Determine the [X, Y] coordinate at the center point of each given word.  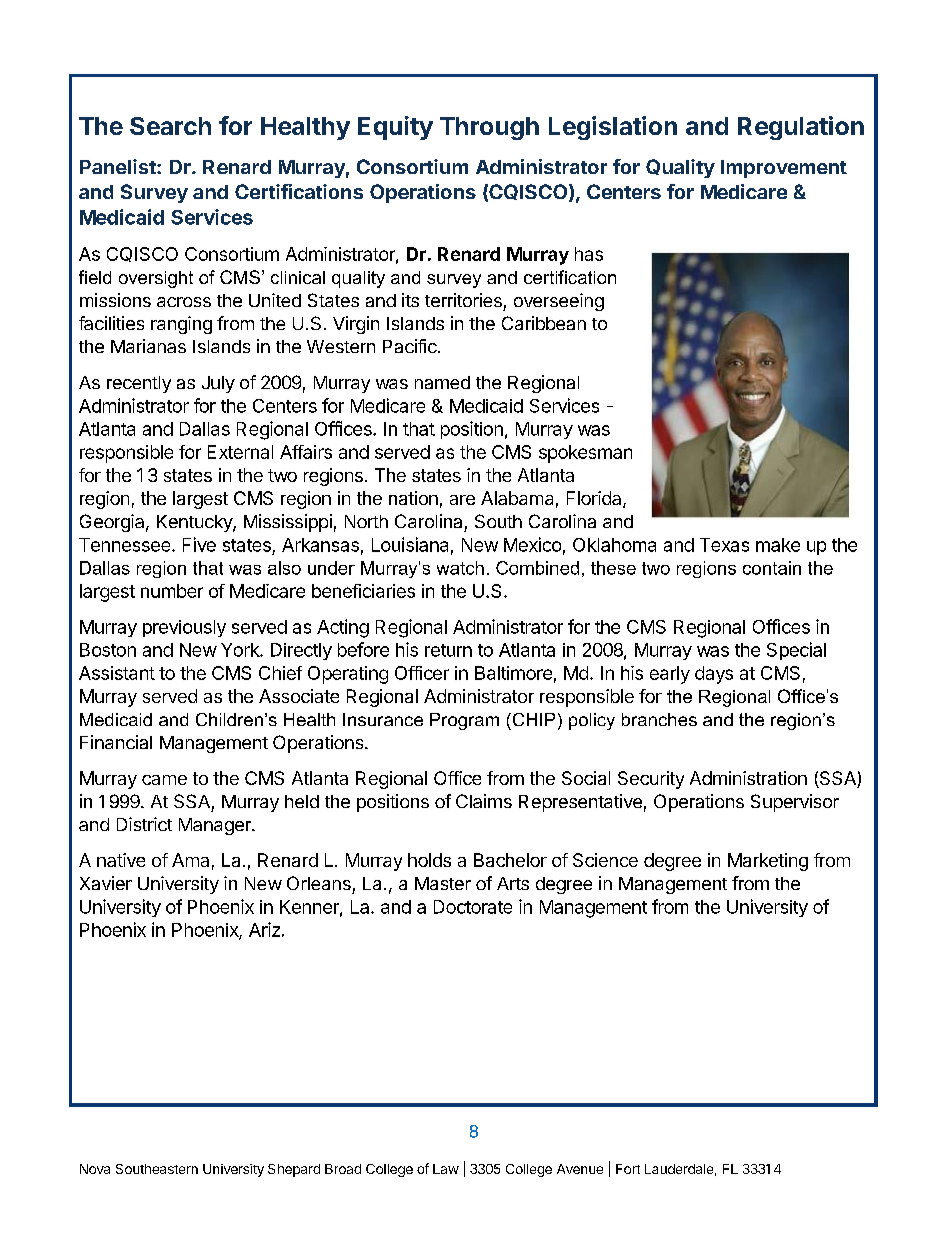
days [714, 675]
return [448, 650]
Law [446, 1169]
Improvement [784, 169]
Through [489, 128]
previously [184, 628]
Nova [95, 1169]
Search [170, 126]
